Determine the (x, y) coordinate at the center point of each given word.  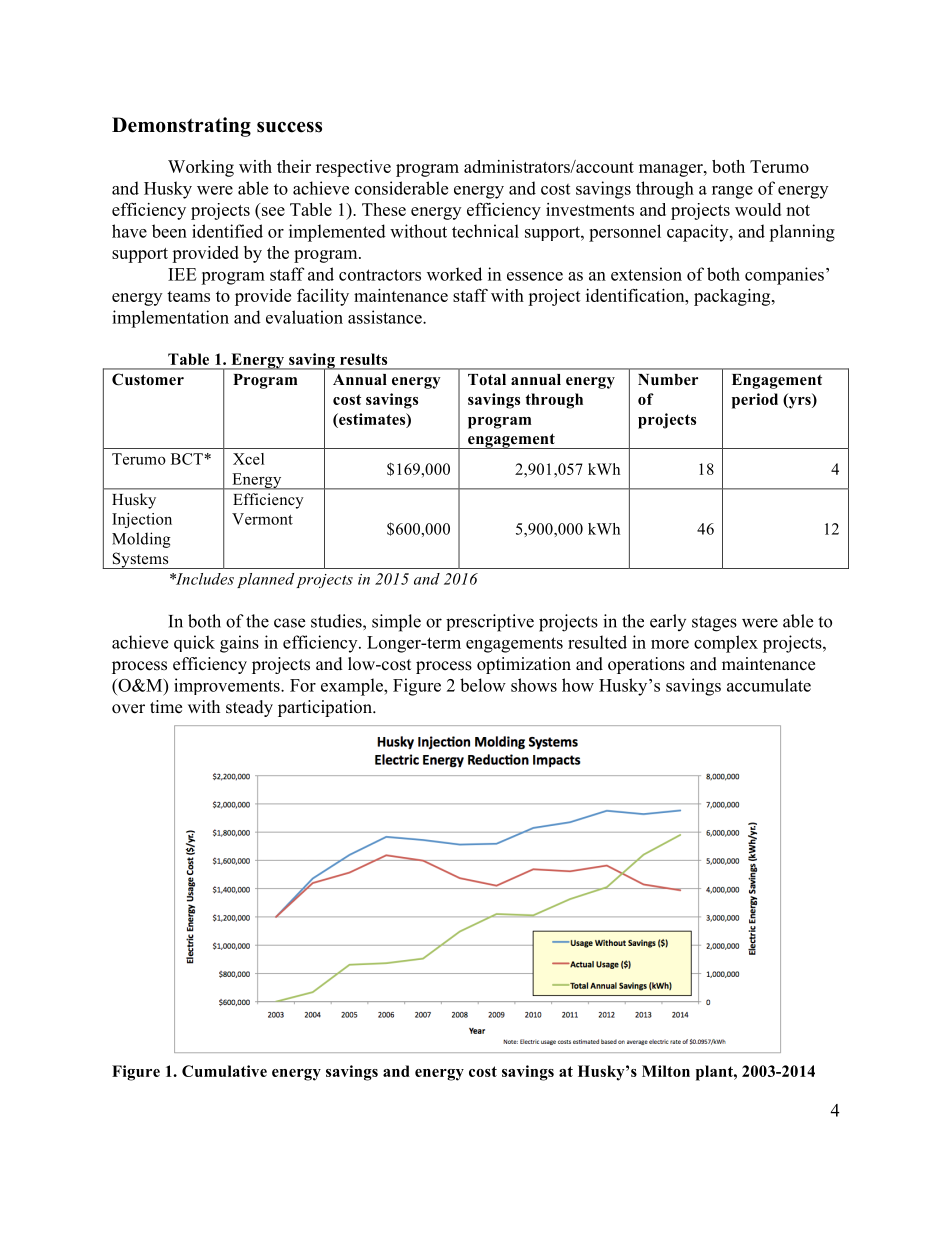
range (732, 192)
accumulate (769, 685)
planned (265, 580)
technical (485, 231)
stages (714, 624)
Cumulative (224, 1071)
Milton (666, 1071)
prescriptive (490, 623)
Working (201, 168)
